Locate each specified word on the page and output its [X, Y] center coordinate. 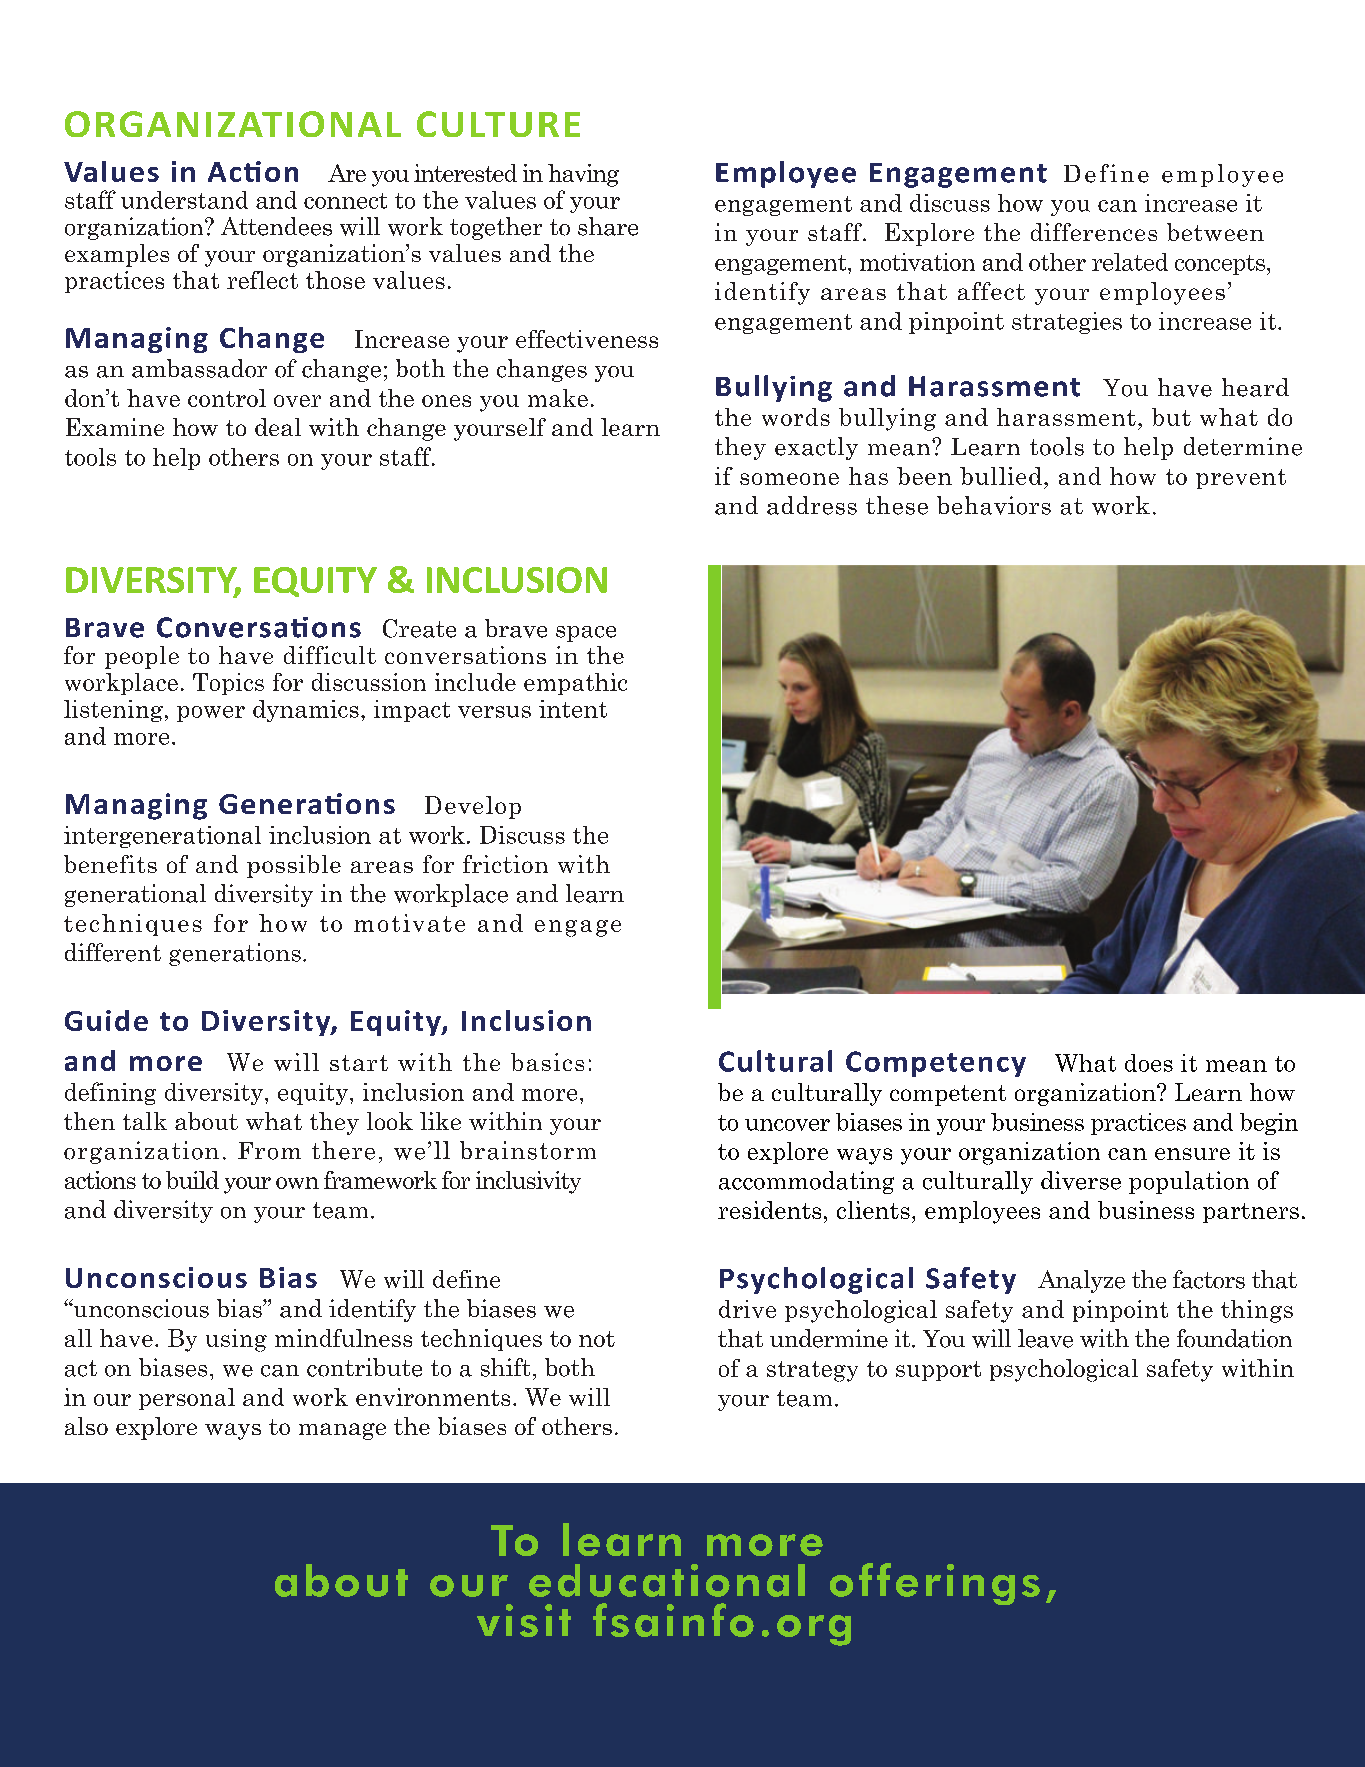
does [1149, 1063]
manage [342, 1431]
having [583, 175]
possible [294, 866]
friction [505, 864]
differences [1094, 232]
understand [184, 200]
